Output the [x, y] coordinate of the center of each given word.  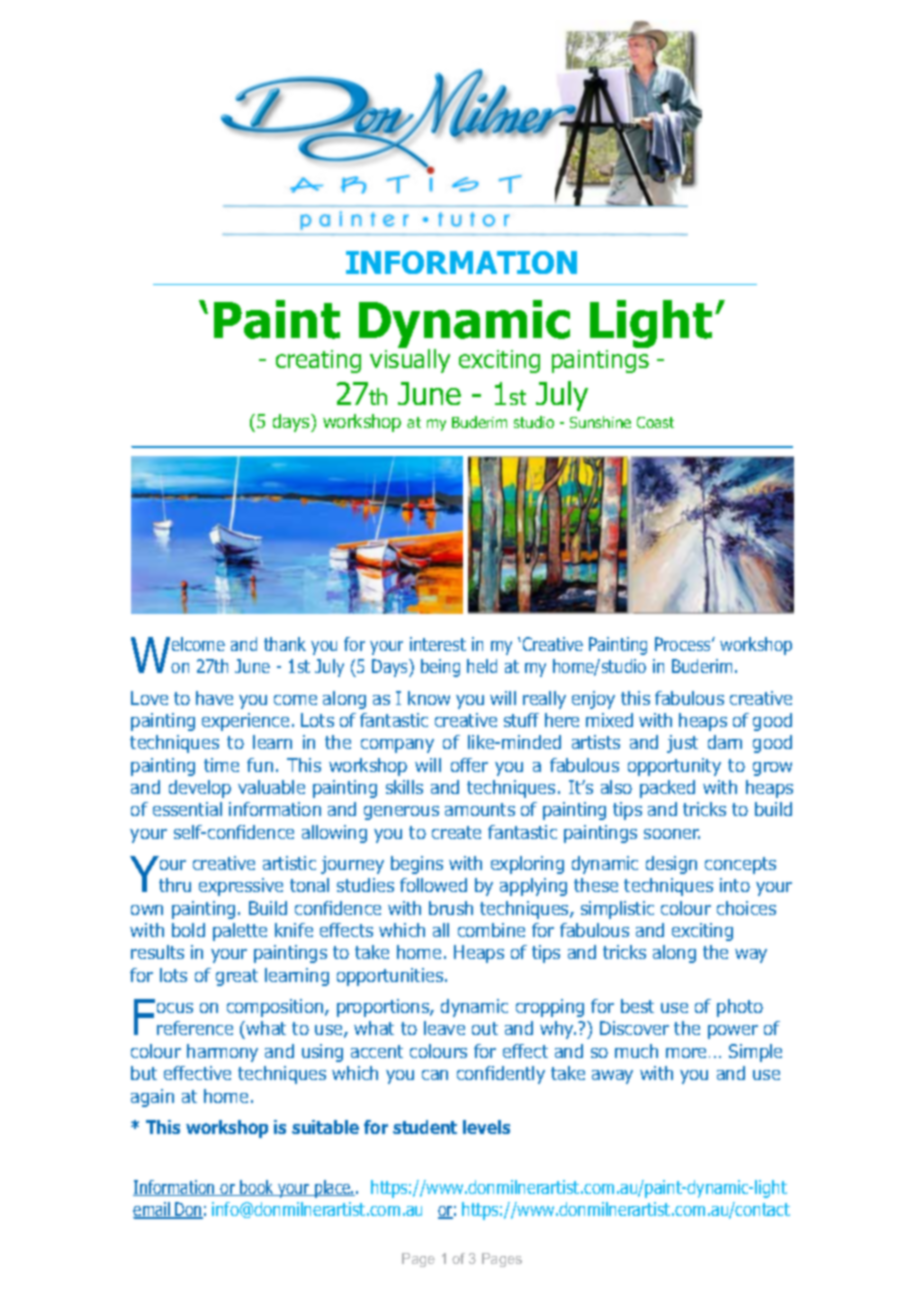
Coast [655, 422]
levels [486, 1127]
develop [200, 789]
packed [667, 789]
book [257, 1188]
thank [285, 644]
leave [444, 1028]
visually [410, 360]
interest [438, 644]
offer [469, 765]
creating [318, 361]
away [612, 1077]
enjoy [593, 700]
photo [740, 1008]
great [237, 977]
